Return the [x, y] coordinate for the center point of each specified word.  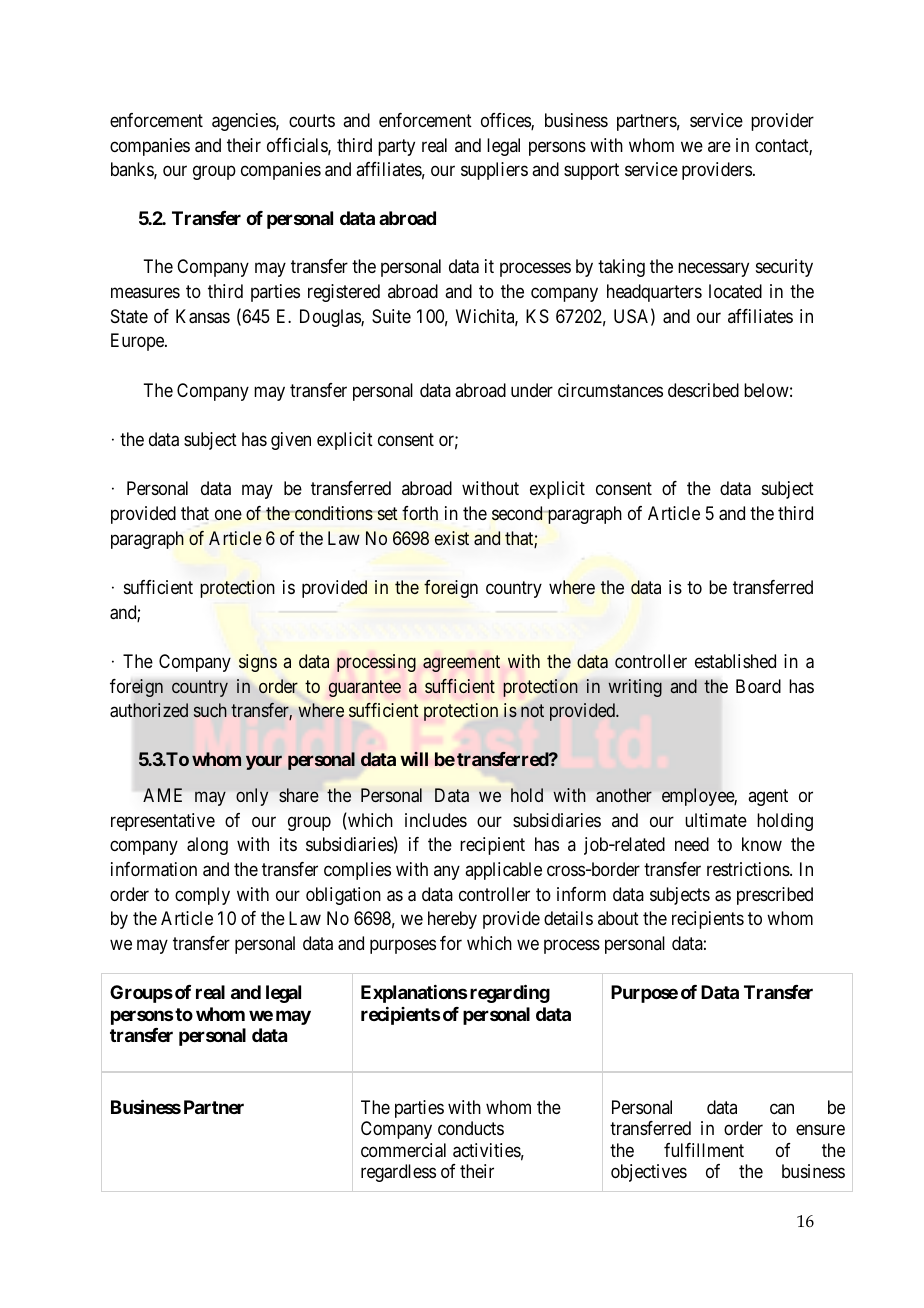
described [703, 390]
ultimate [716, 820]
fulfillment [704, 1150]
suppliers [494, 171]
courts [312, 120]
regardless [398, 1173]
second [518, 513]
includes [436, 820]
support [591, 172]
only [252, 797]
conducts [471, 1128]
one [228, 515]
